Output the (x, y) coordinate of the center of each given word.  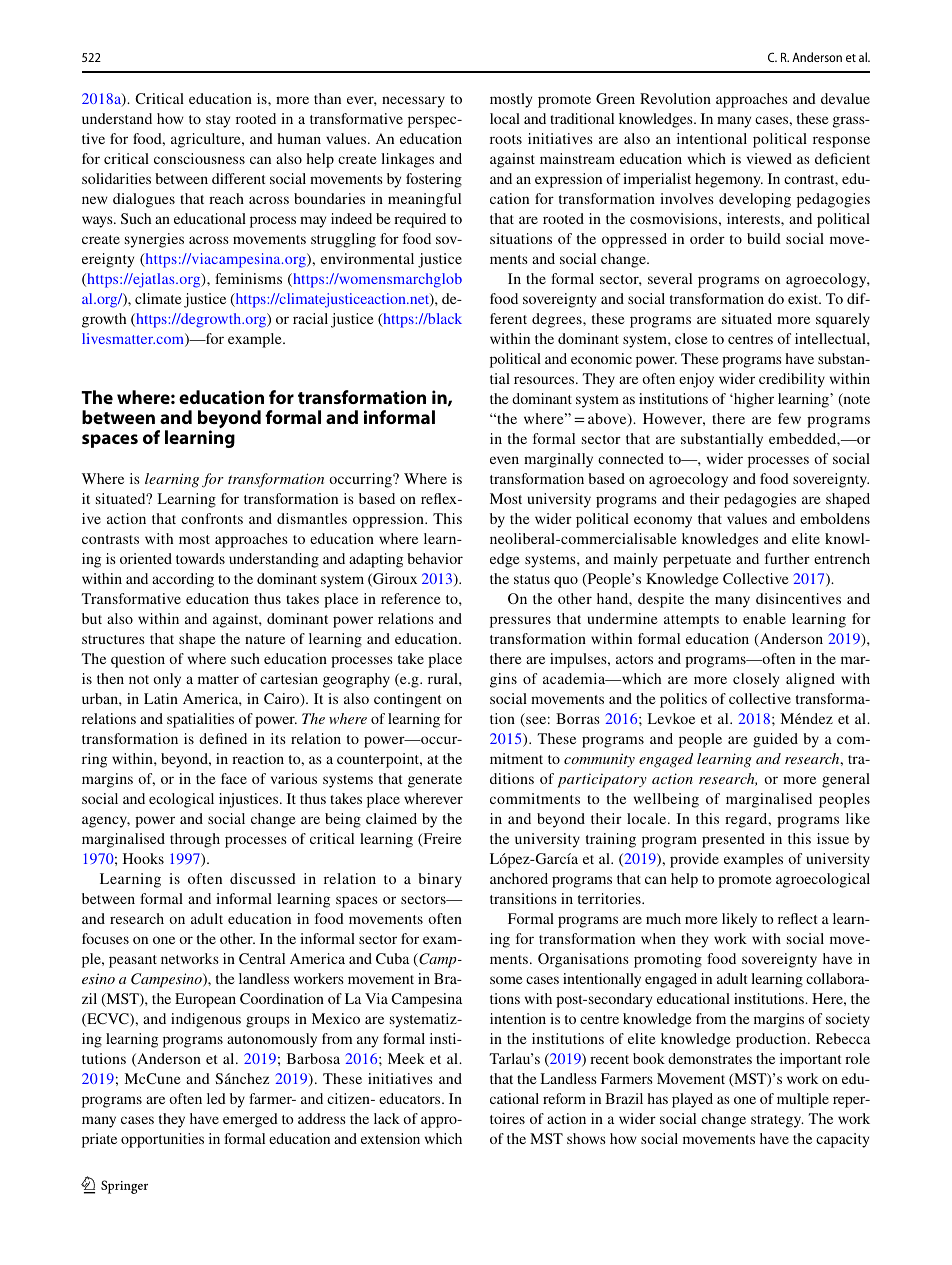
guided (775, 740)
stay (218, 121)
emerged (250, 1120)
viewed (769, 158)
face (234, 778)
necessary (413, 102)
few (789, 418)
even (504, 460)
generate (435, 781)
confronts (212, 518)
